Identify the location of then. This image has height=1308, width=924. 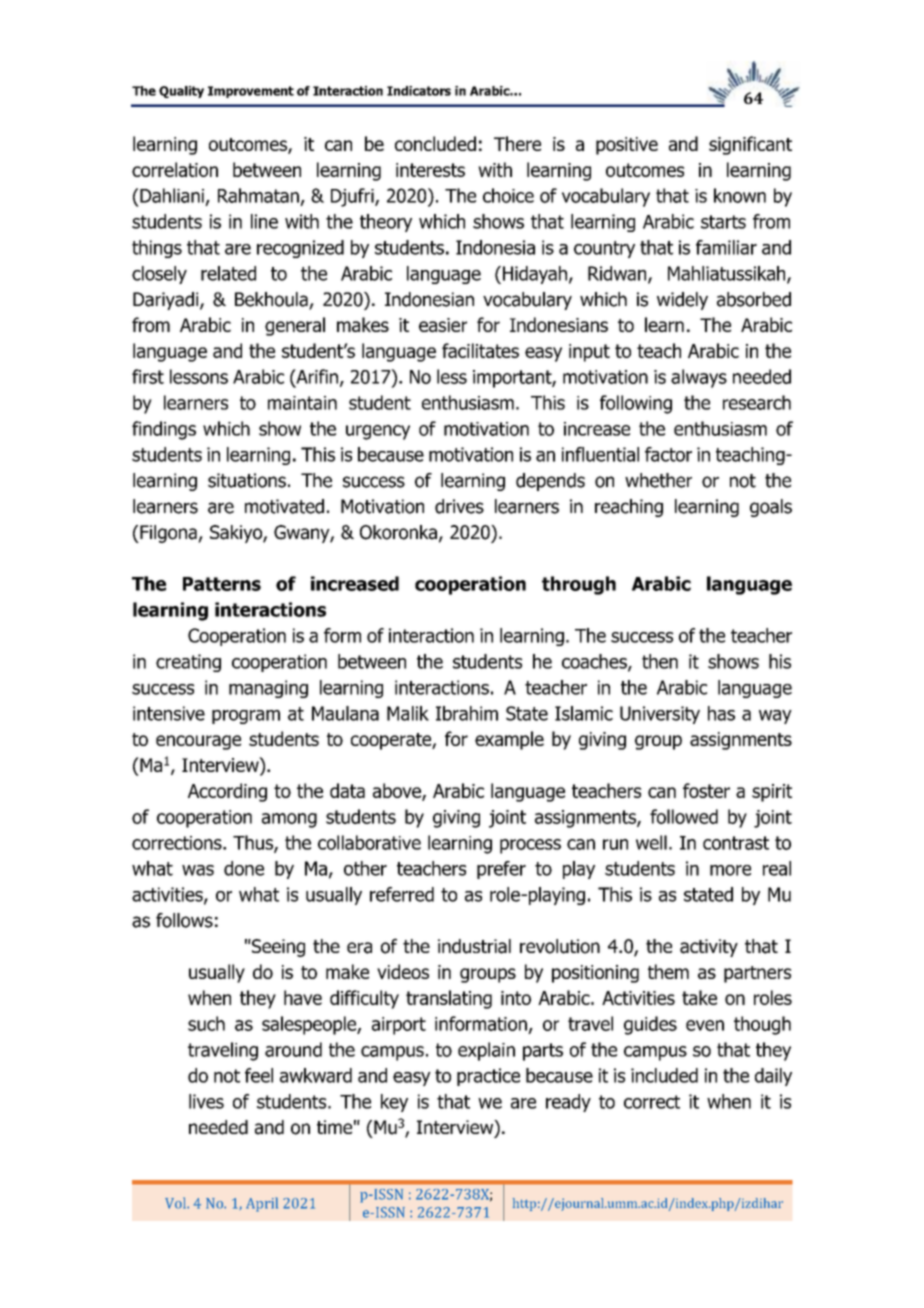
(660, 661).
